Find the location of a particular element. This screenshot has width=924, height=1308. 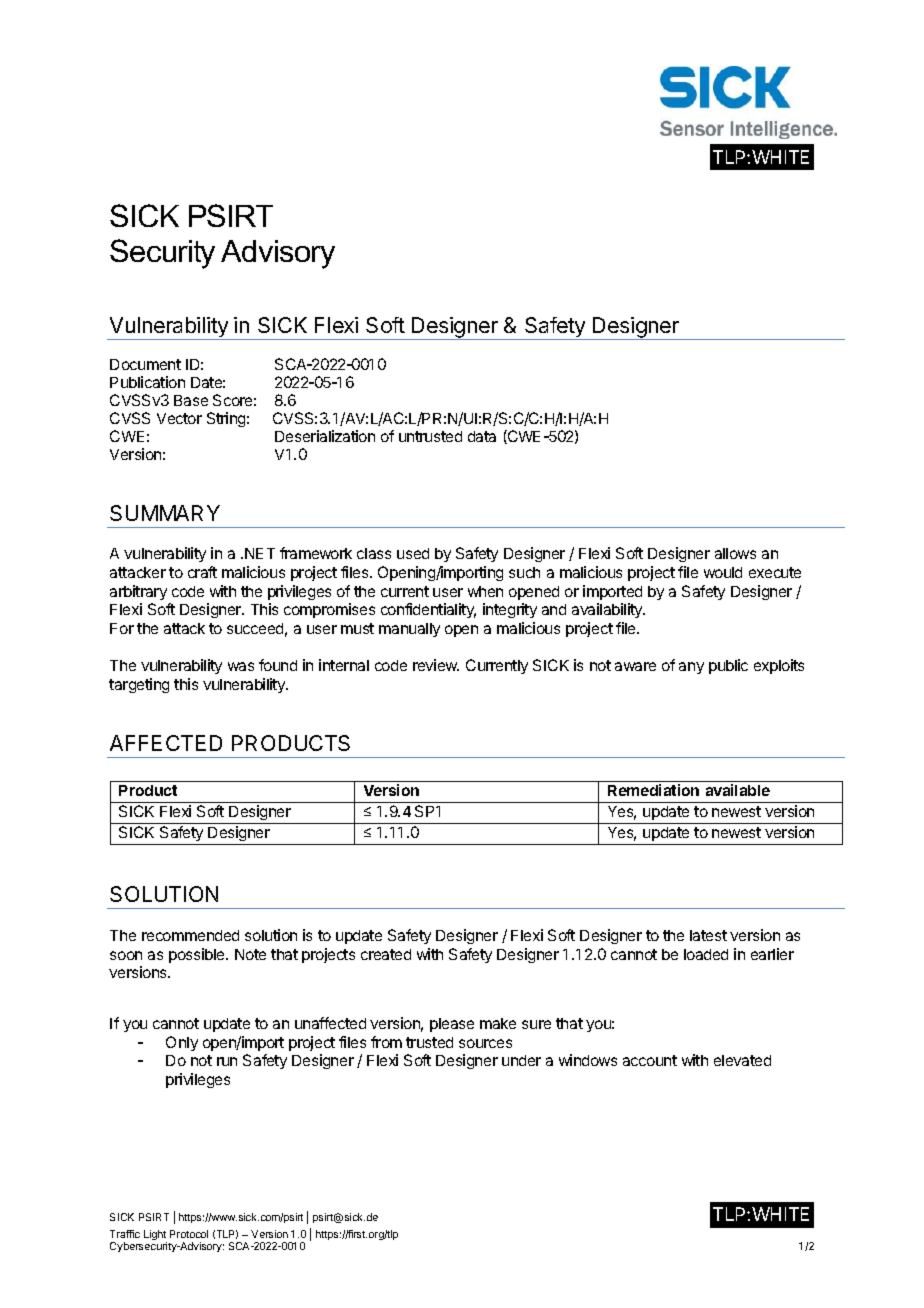

Only is located at coordinates (182, 1043).
